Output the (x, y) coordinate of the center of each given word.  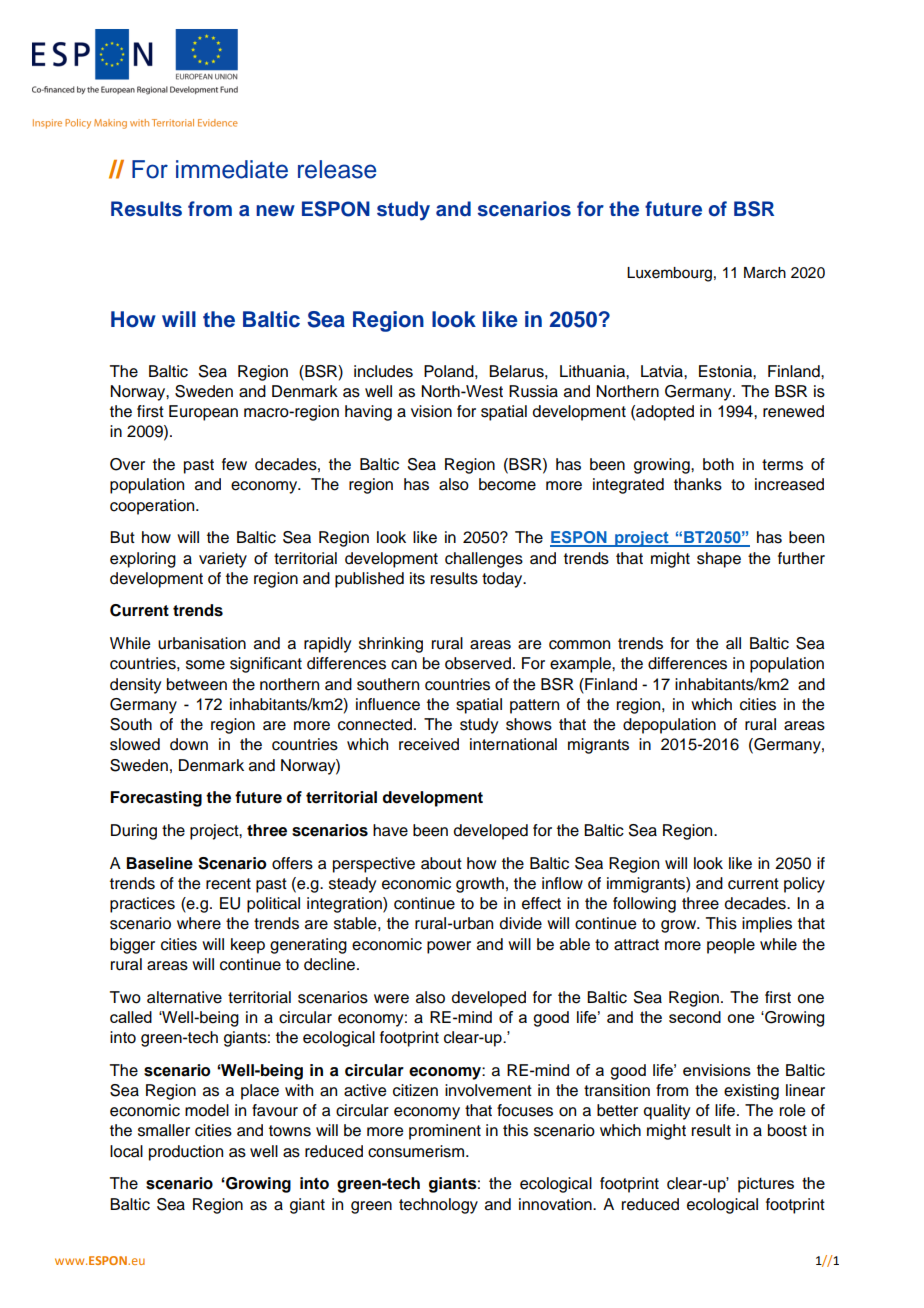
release (337, 169)
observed (478, 663)
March (765, 273)
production (186, 1153)
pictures (766, 1185)
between (197, 684)
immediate (232, 169)
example (581, 665)
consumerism (416, 1151)
